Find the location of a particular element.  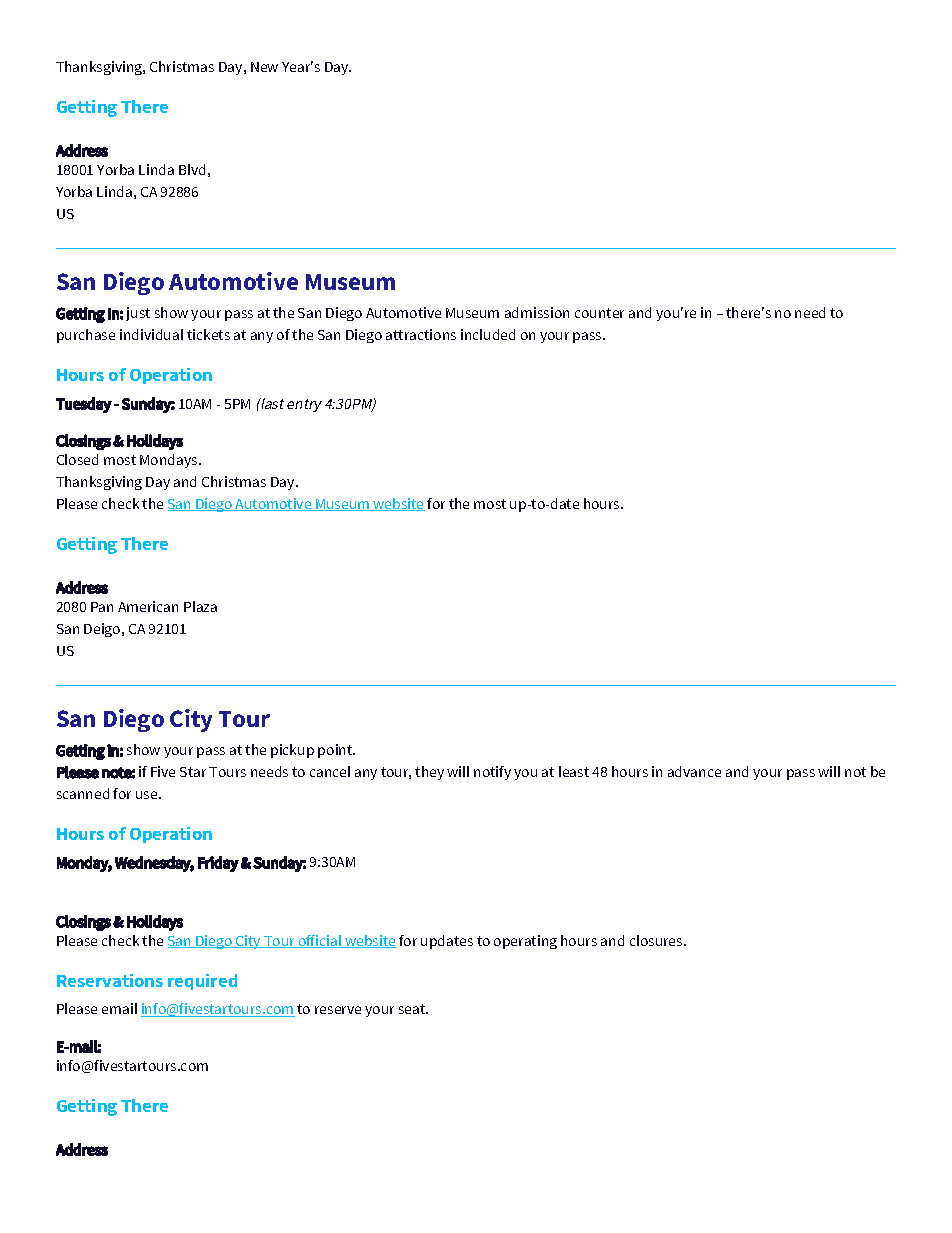

Blvd is located at coordinates (192, 169).
